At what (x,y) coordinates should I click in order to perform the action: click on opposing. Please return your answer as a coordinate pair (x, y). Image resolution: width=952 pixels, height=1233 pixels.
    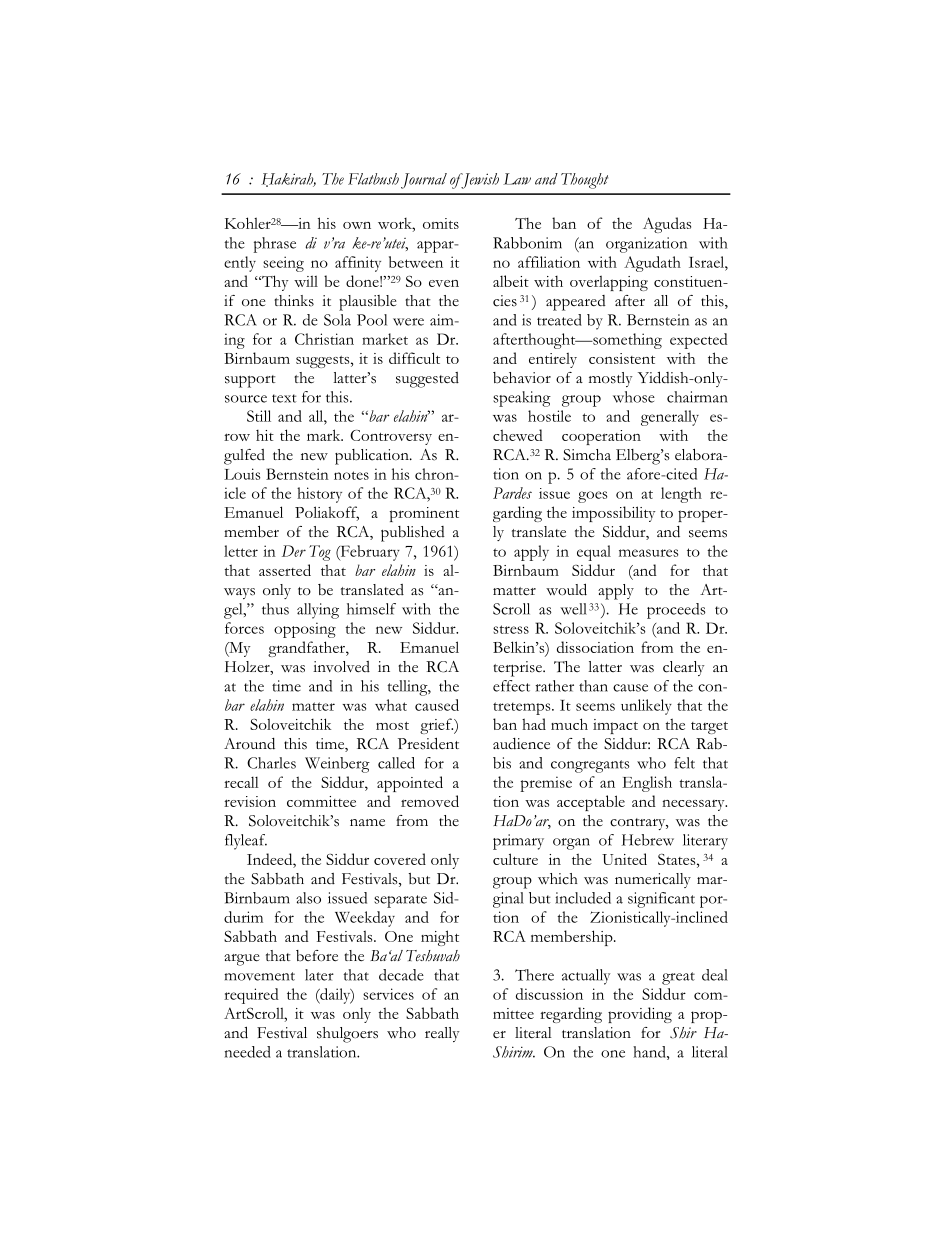
    Looking at the image, I should click on (305, 630).
